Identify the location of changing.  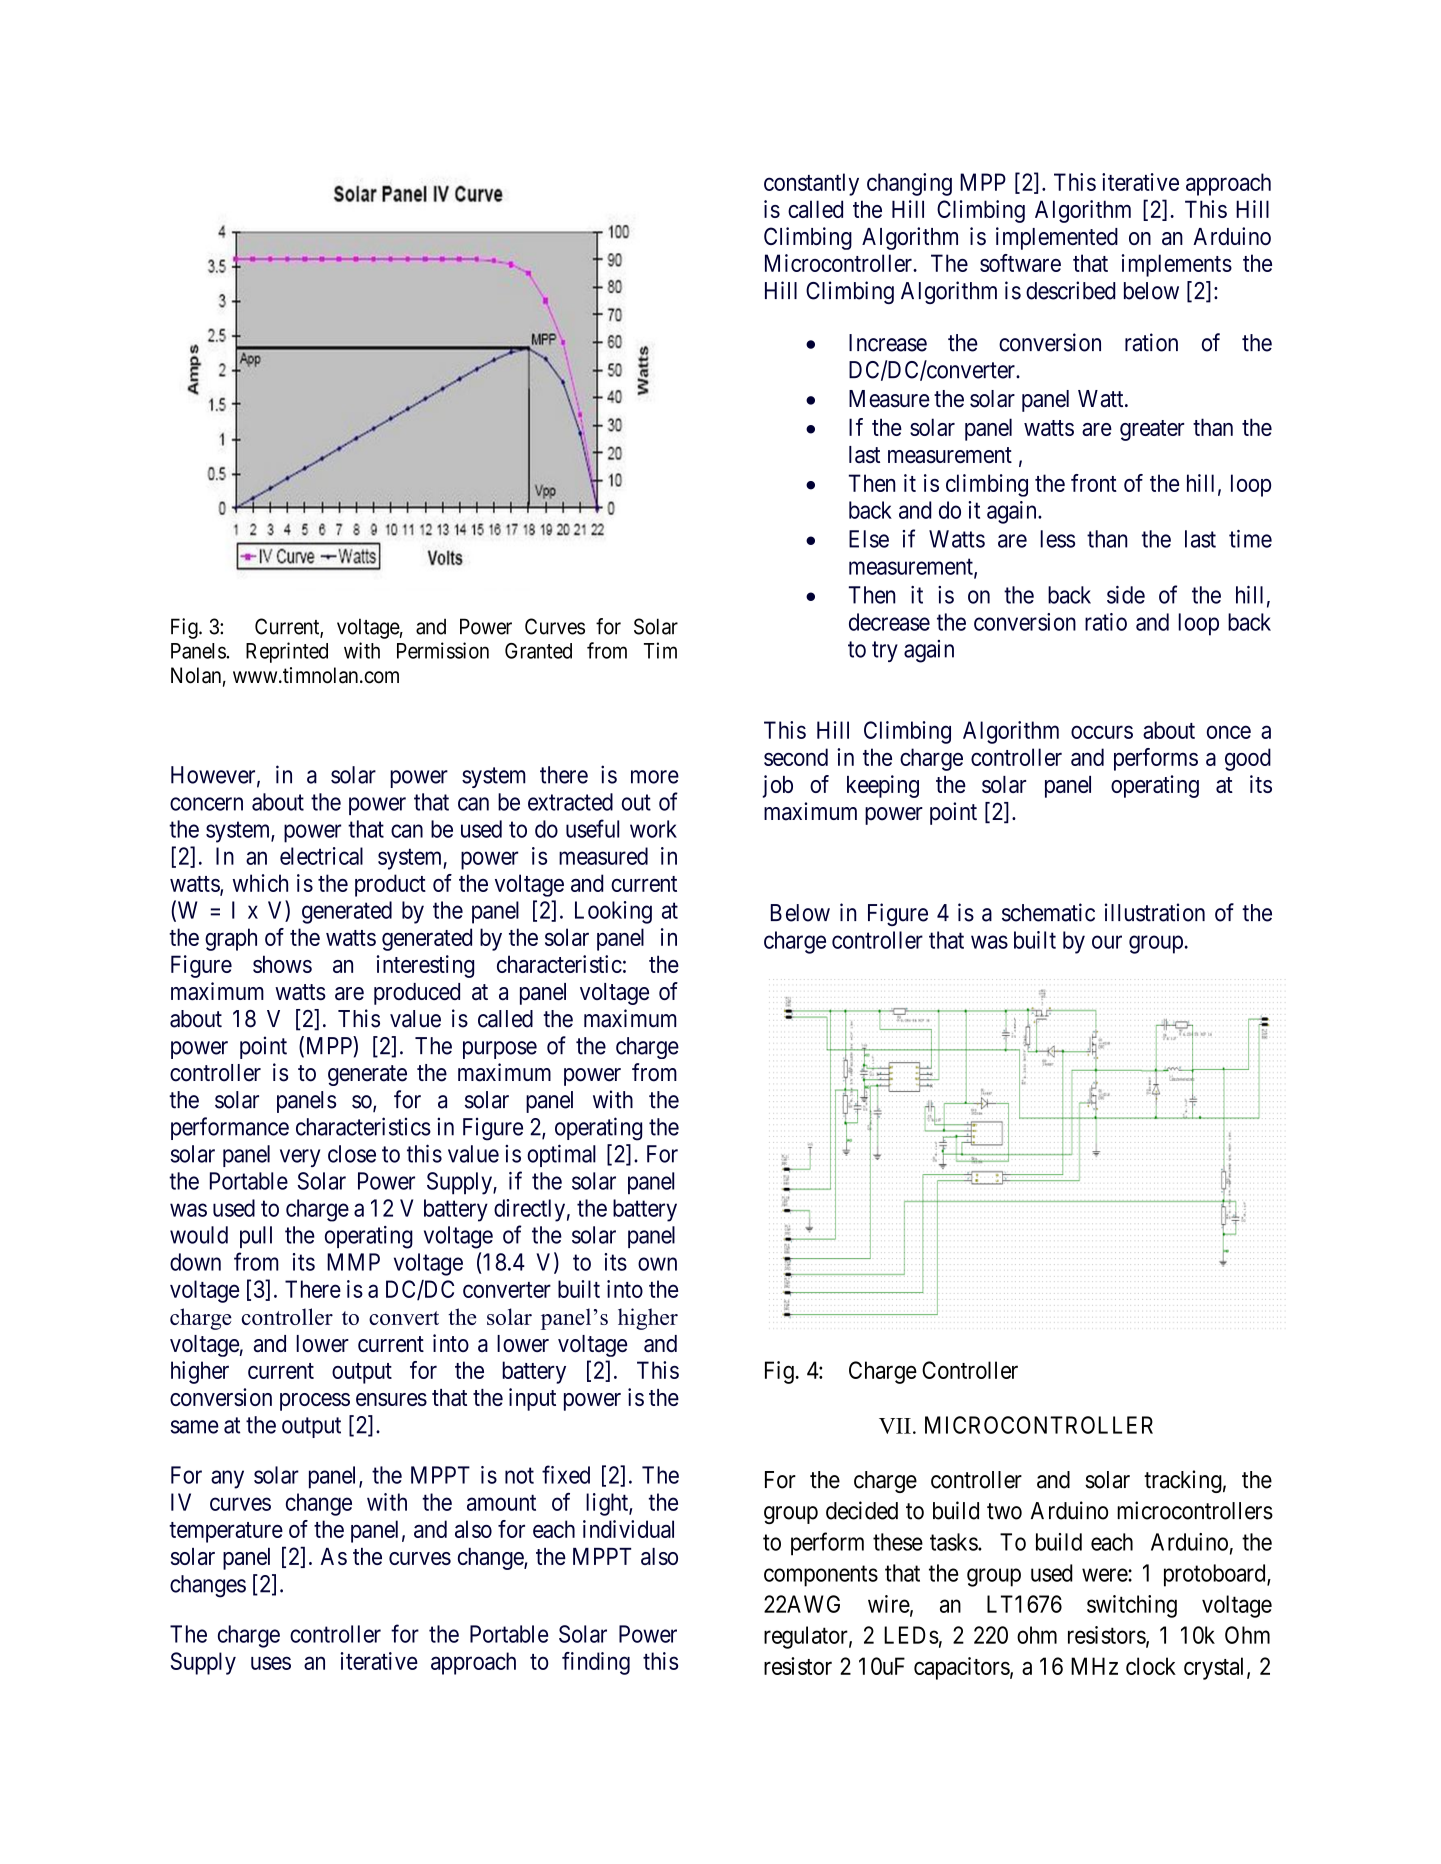
(909, 184).
